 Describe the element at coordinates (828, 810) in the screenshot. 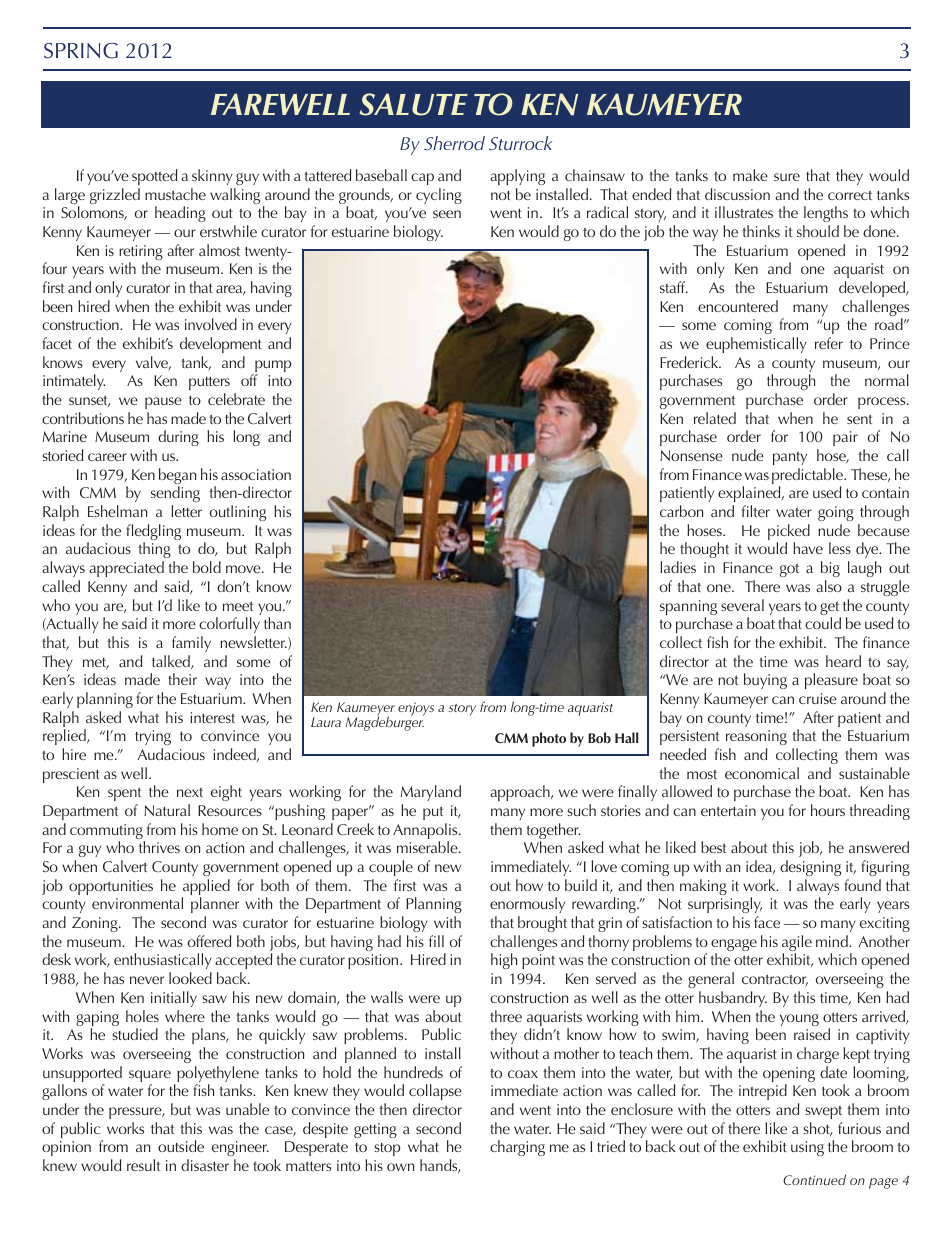

I see `hours` at that location.
